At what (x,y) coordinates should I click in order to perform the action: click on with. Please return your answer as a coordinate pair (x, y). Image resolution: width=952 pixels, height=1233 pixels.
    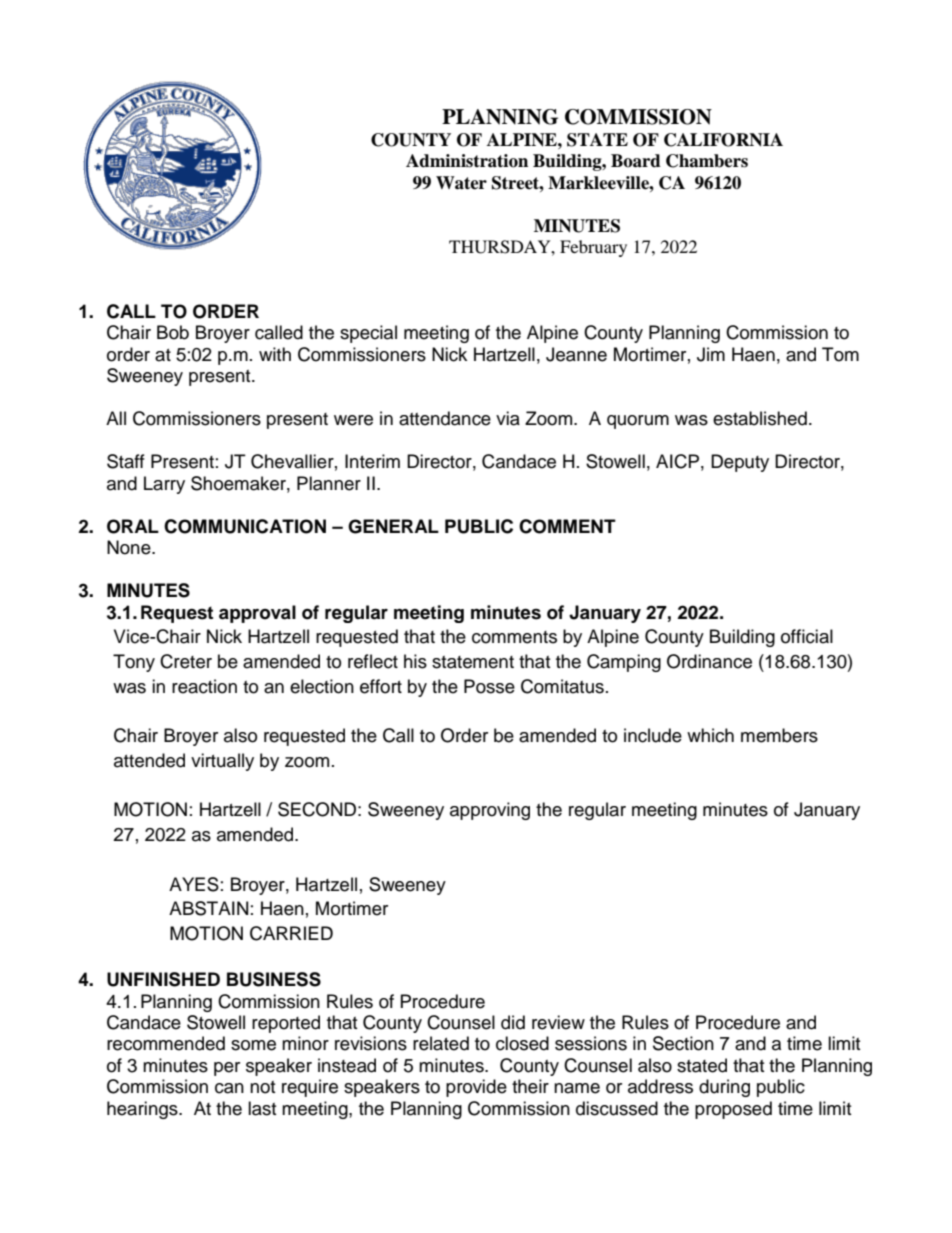
    Looking at the image, I should click on (275, 354).
